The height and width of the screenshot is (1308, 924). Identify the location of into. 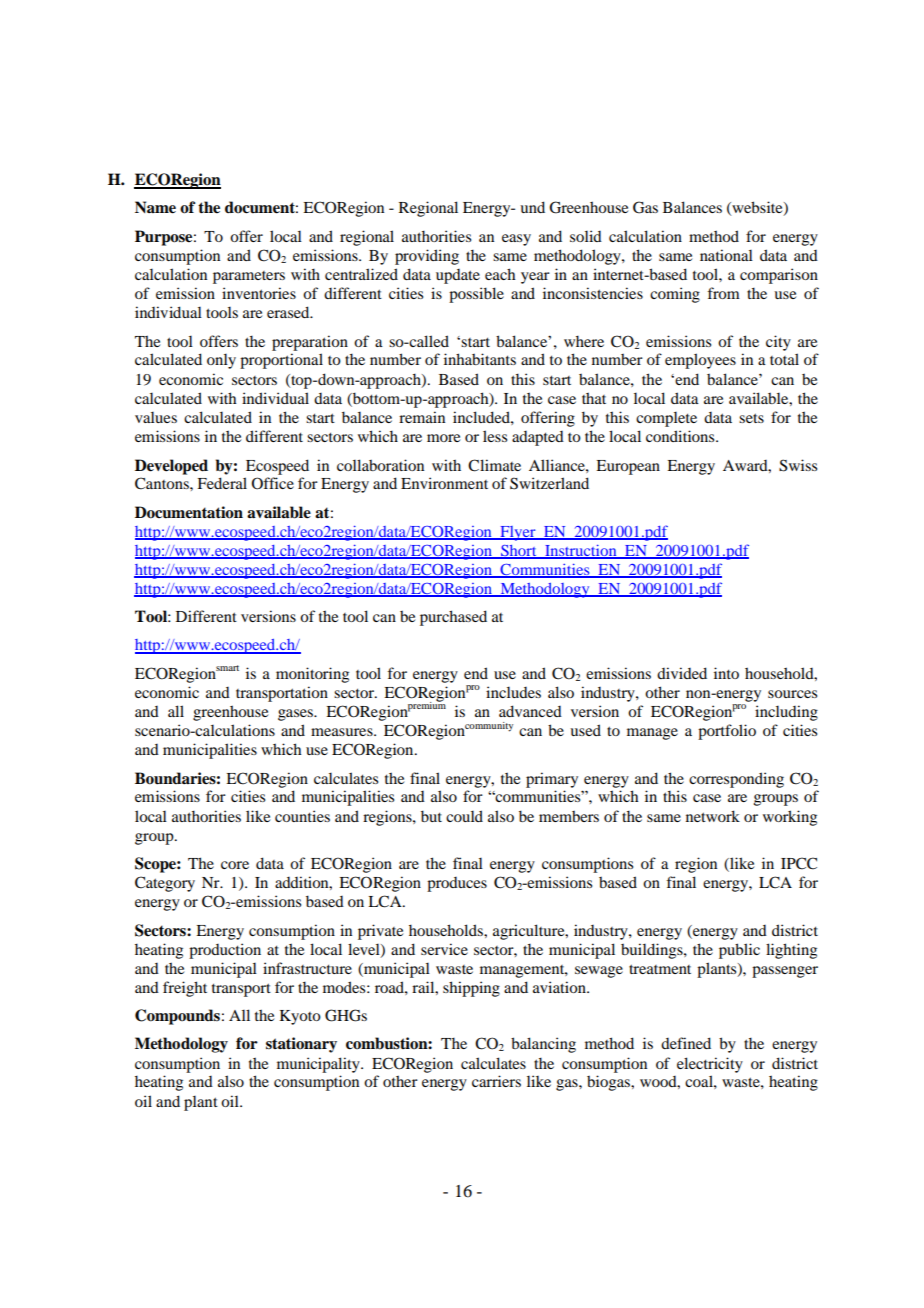
(726, 673).
